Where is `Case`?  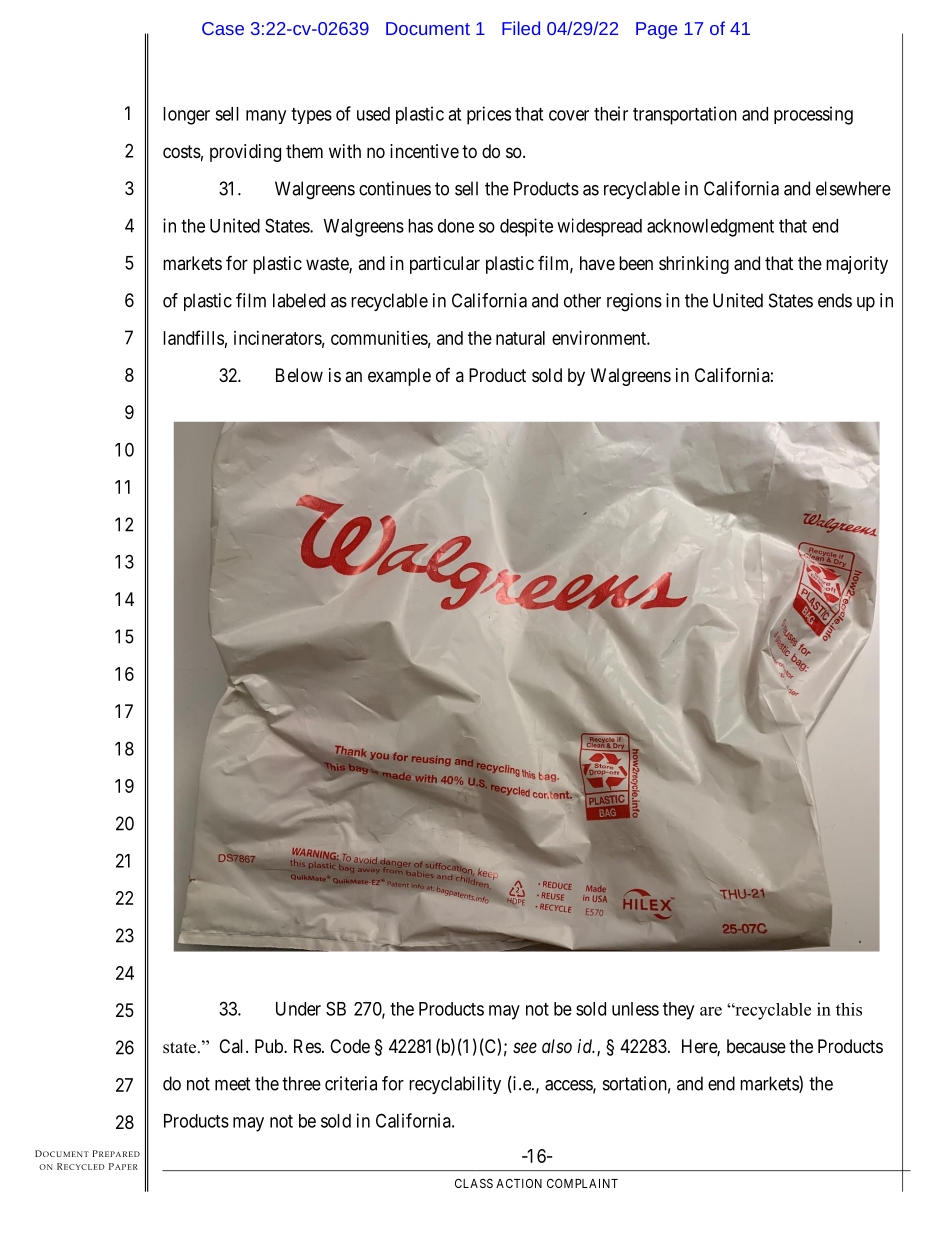 Case is located at coordinates (223, 28).
